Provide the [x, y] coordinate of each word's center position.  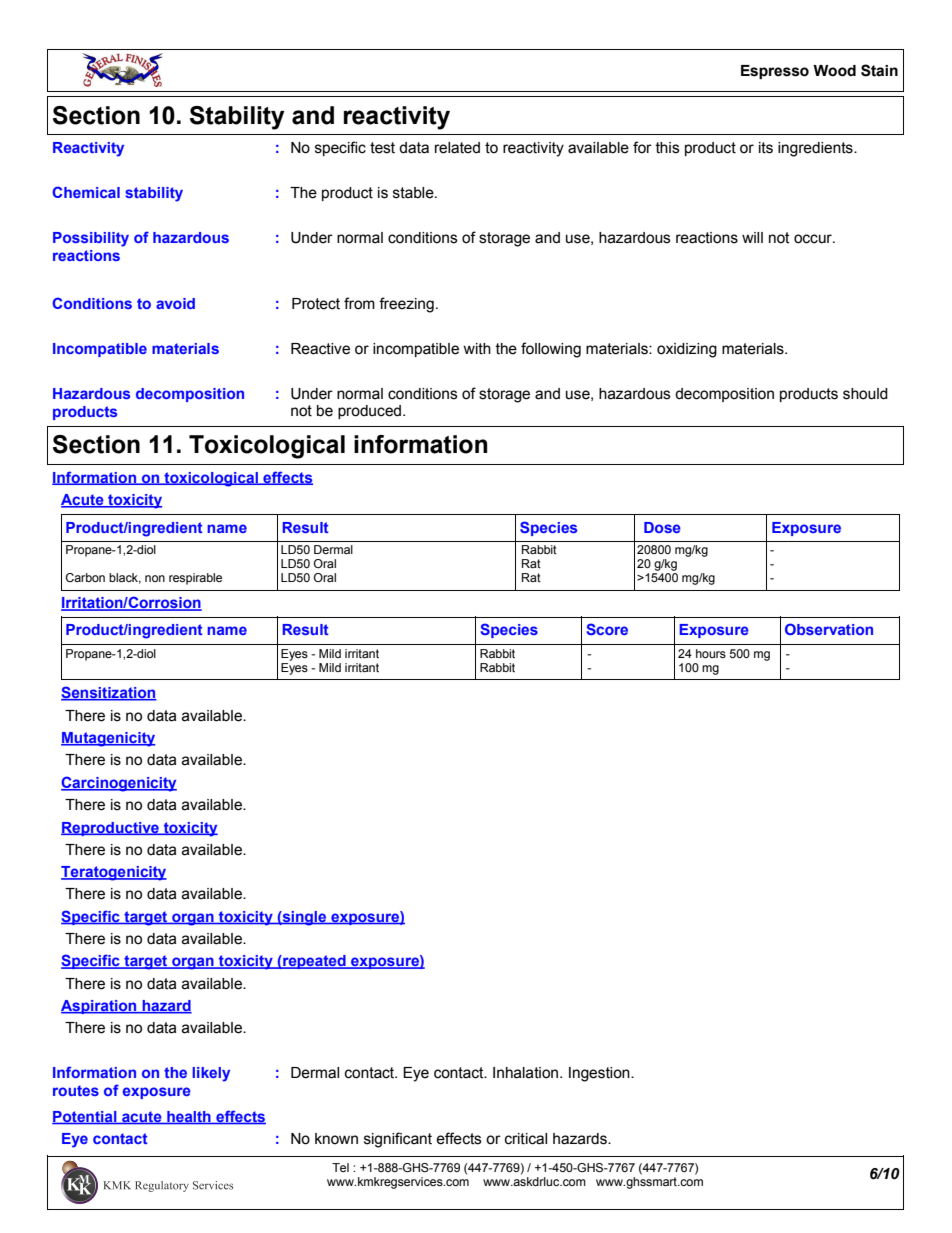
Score [607, 629]
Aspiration [100, 1007]
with [477, 349]
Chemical [86, 192]
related [457, 148]
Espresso [775, 72]
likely [211, 1074]
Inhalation [527, 1073]
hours [711, 653]
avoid [175, 303]
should [865, 394]
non [155, 578]
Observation [829, 629]
